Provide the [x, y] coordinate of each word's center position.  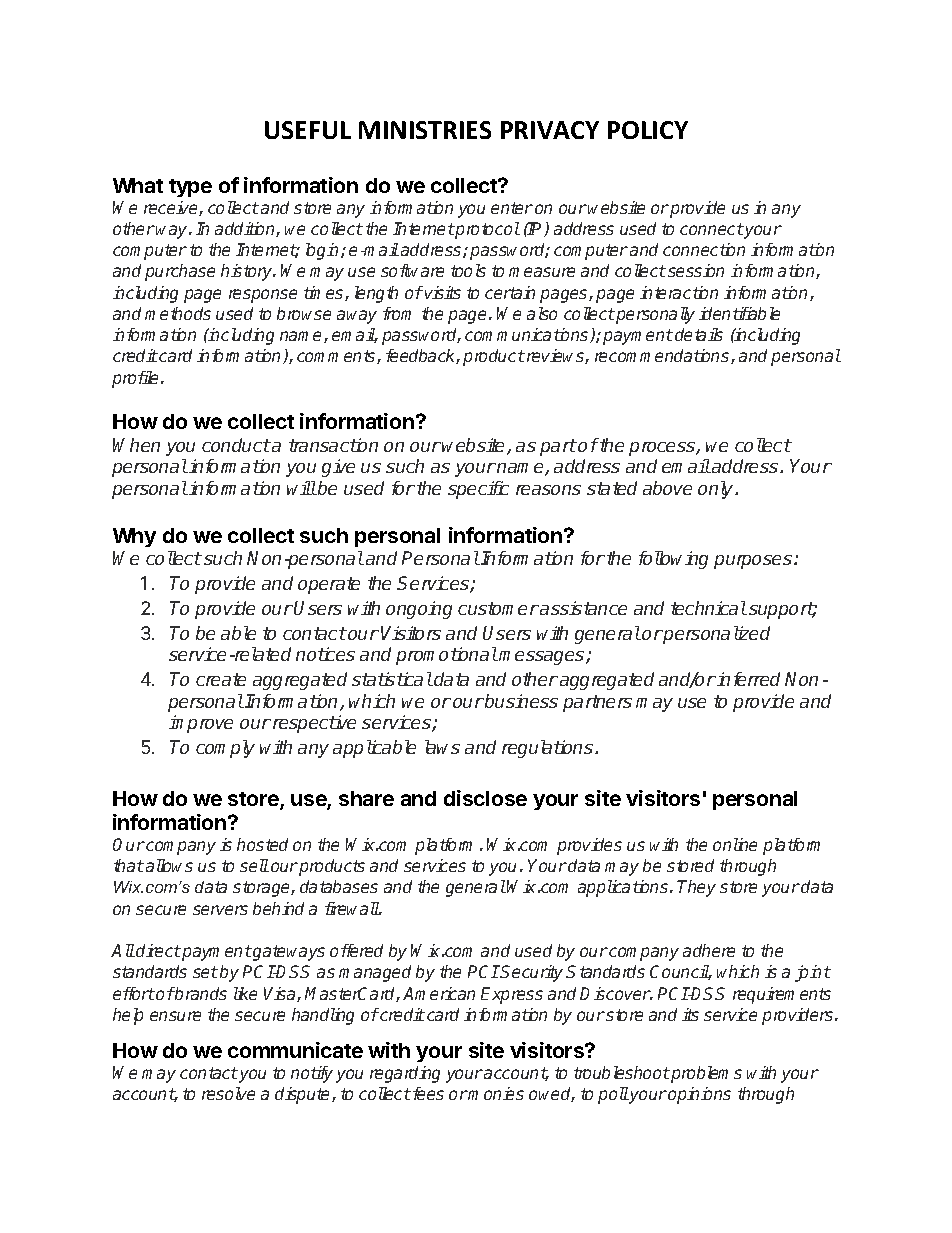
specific [478, 490]
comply [225, 749]
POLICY [648, 130]
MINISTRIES [425, 130]
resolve [228, 1093]
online [735, 844]
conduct [236, 445]
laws [442, 747]
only [717, 490]
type [190, 188]
